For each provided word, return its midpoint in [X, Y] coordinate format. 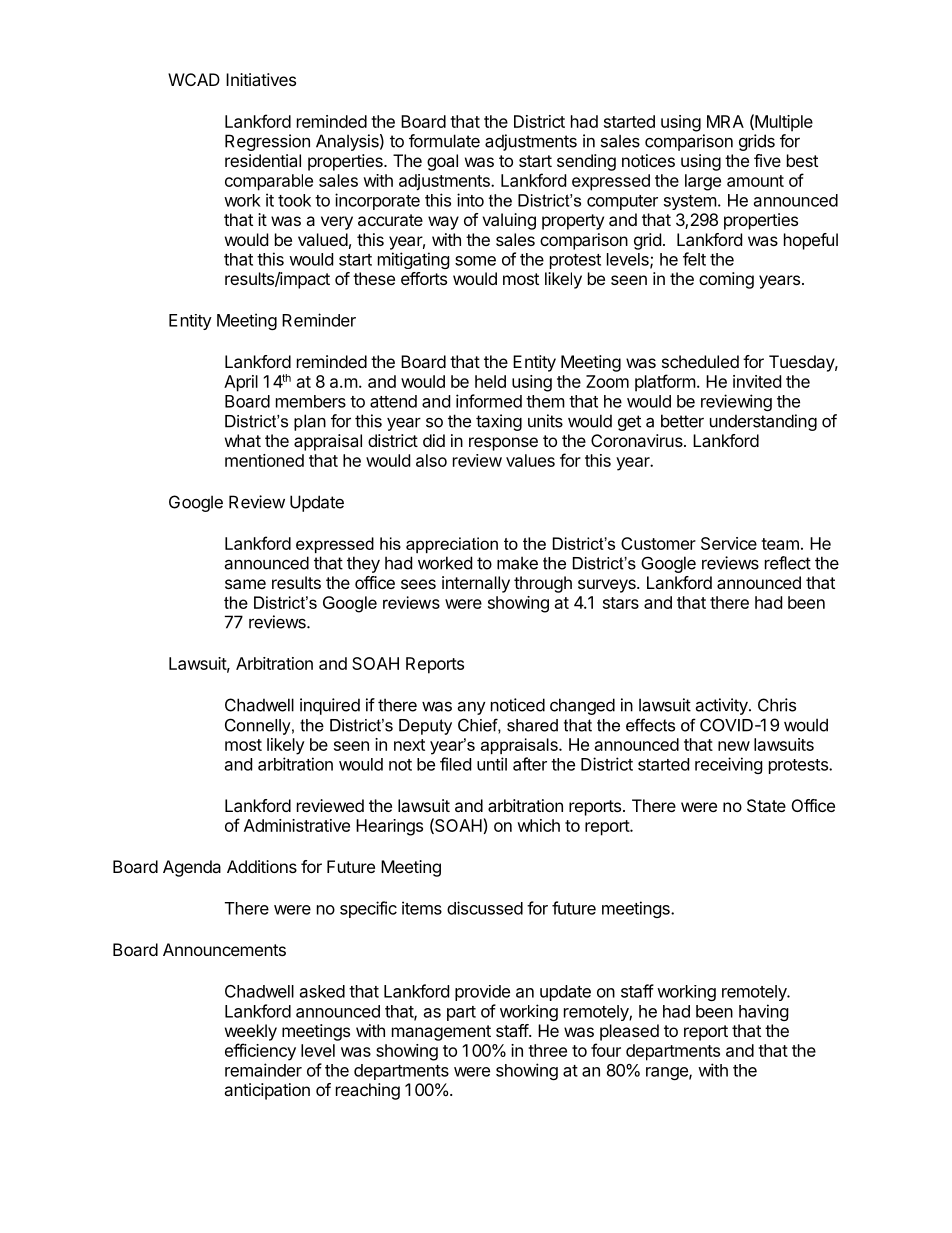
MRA [725, 121]
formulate [444, 141]
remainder [263, 1070]
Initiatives [261, 79]
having [764, 1012]
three [547, 1050]
